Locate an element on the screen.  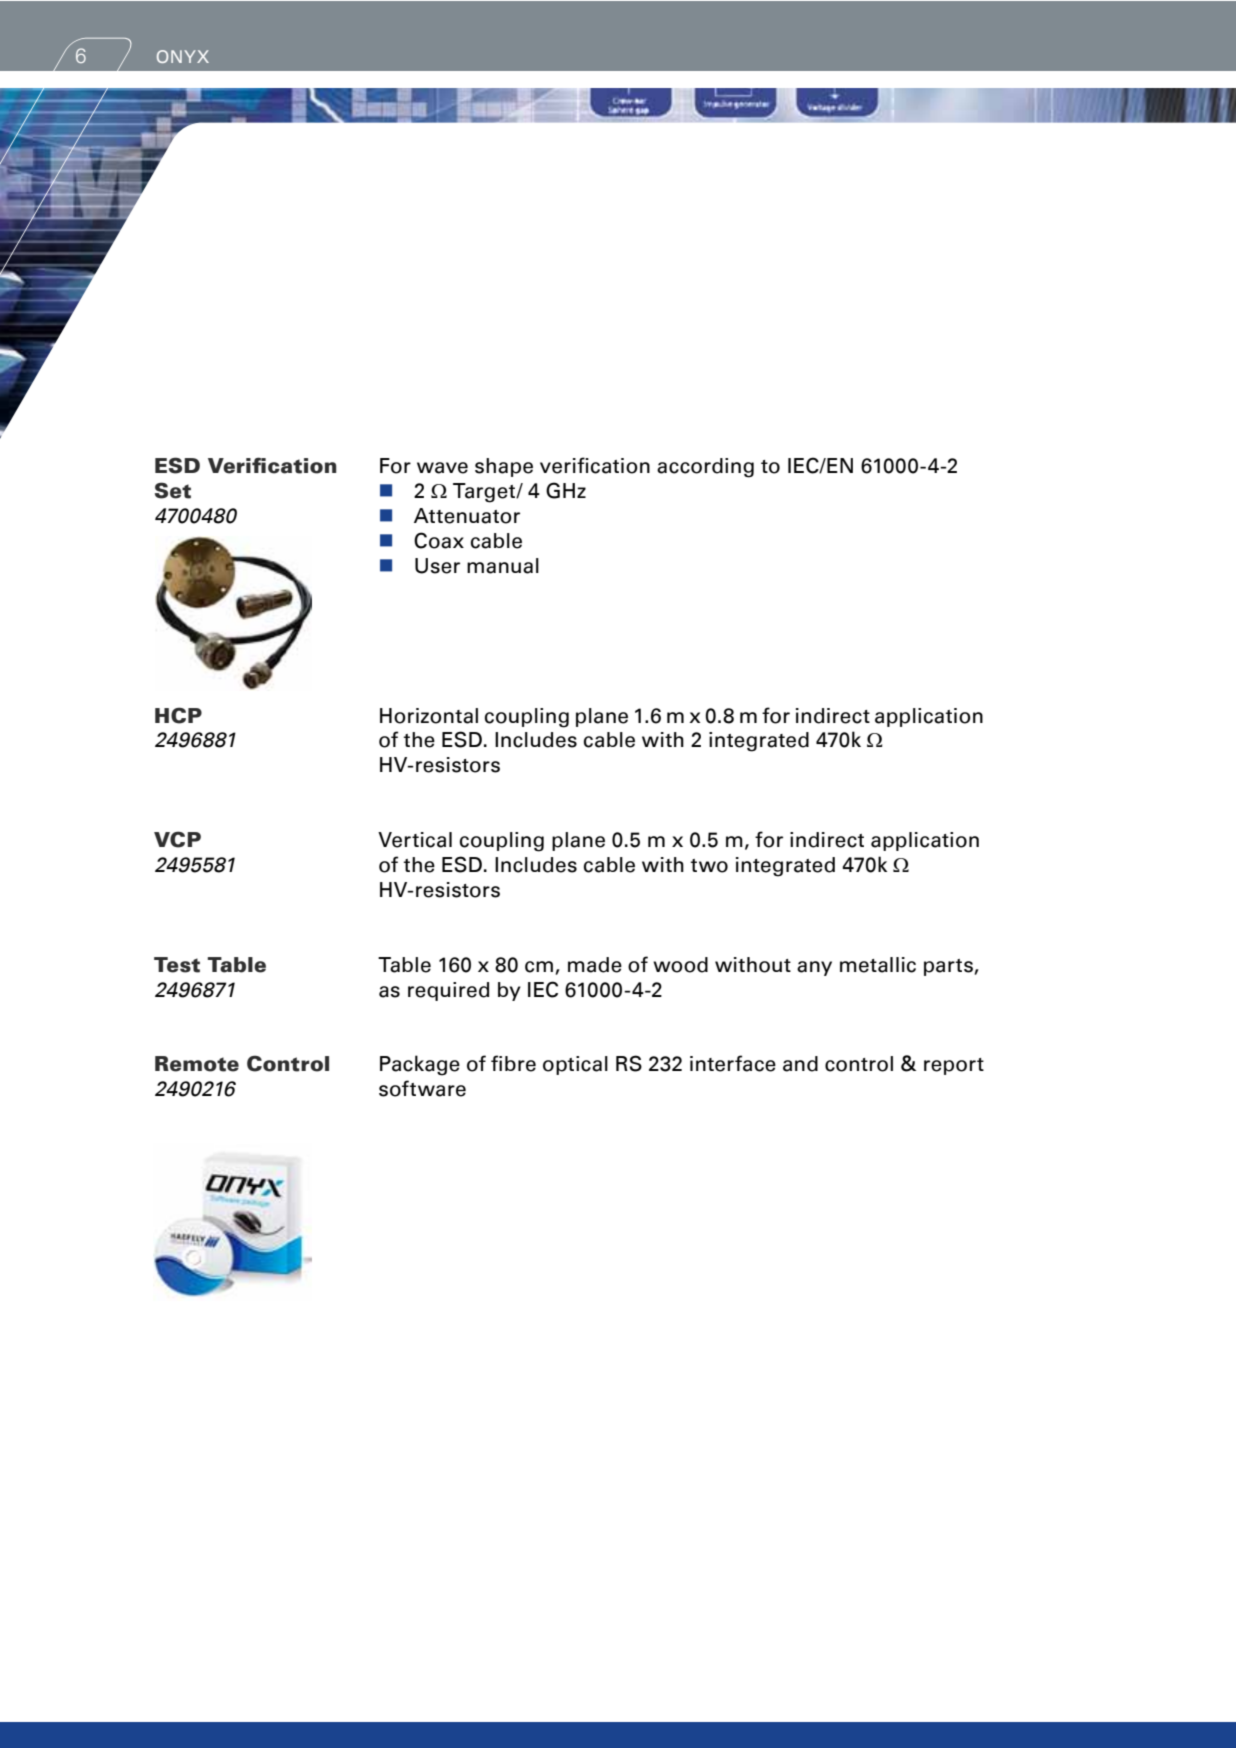
Coax is located at coordinates (439, 540).
